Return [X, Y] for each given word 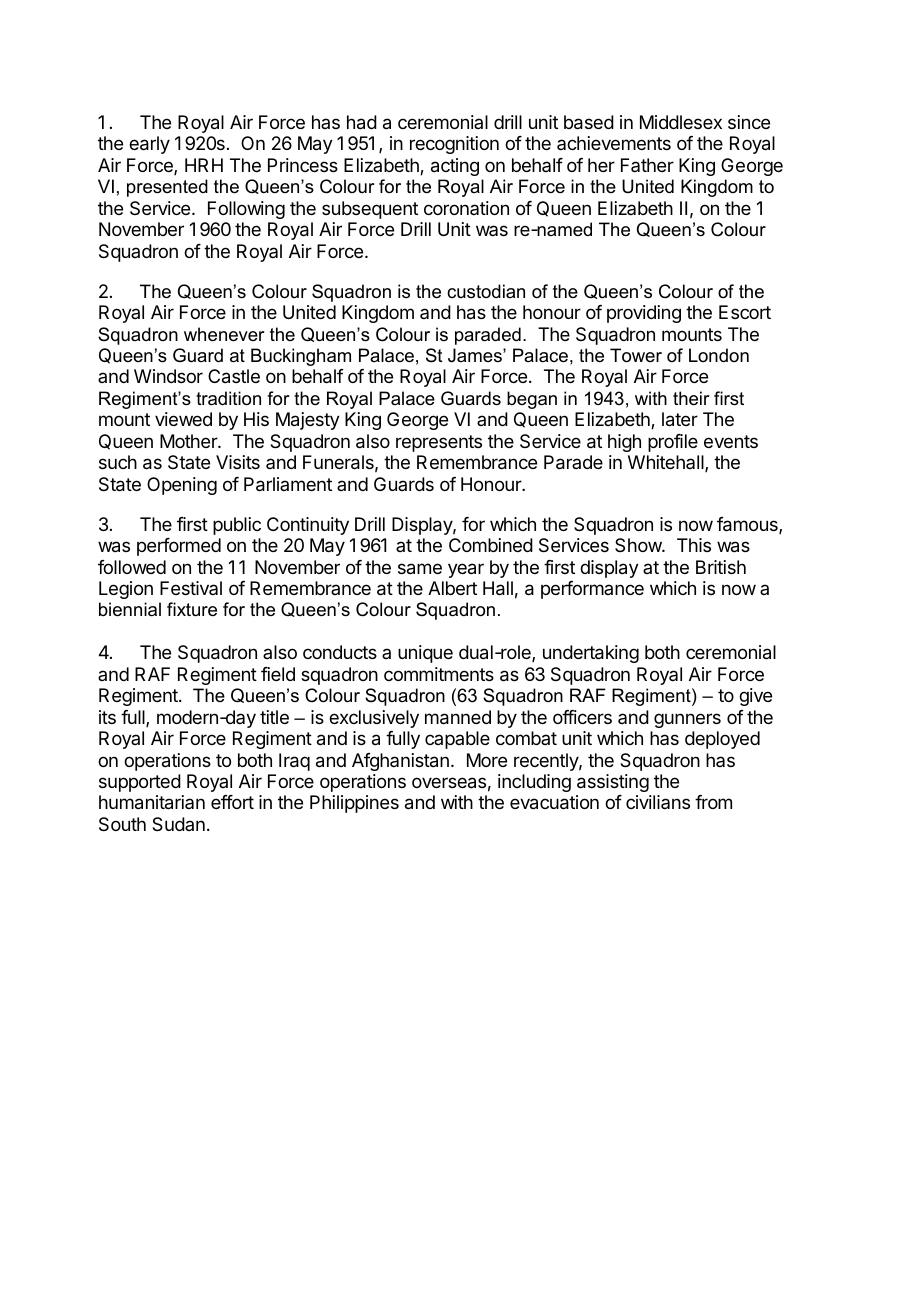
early [149, 145]
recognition [454, 145]
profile [673, 443]
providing [644, 314]
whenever [224, 334]
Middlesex [681, 122]
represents [439, 443]
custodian [486, 291]
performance [592, 590]
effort [232, 802]
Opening [182, 486]
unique [425, 654]
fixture [192, 609]
